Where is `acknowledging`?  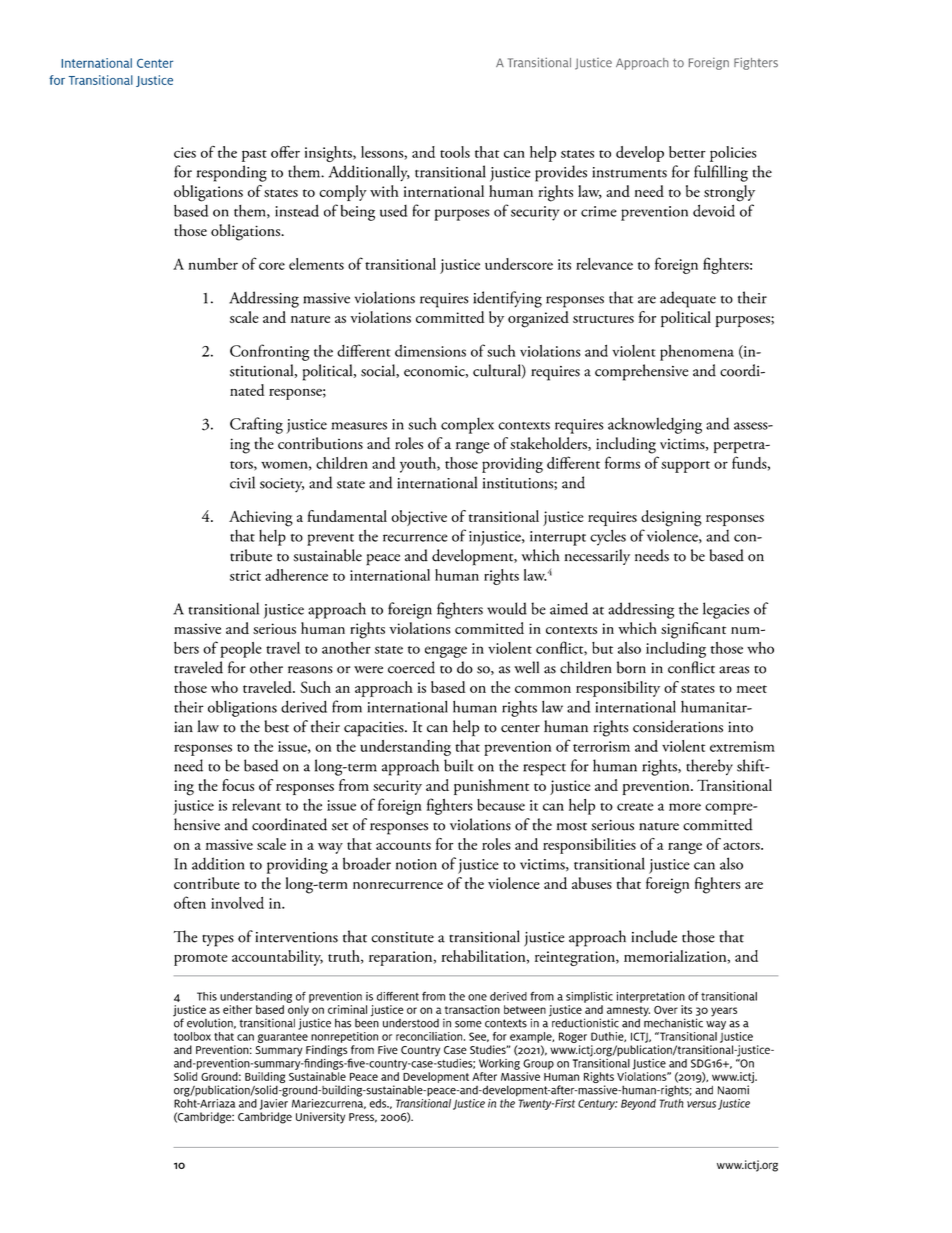
acknowledging is located at coordinates (655, 425).
